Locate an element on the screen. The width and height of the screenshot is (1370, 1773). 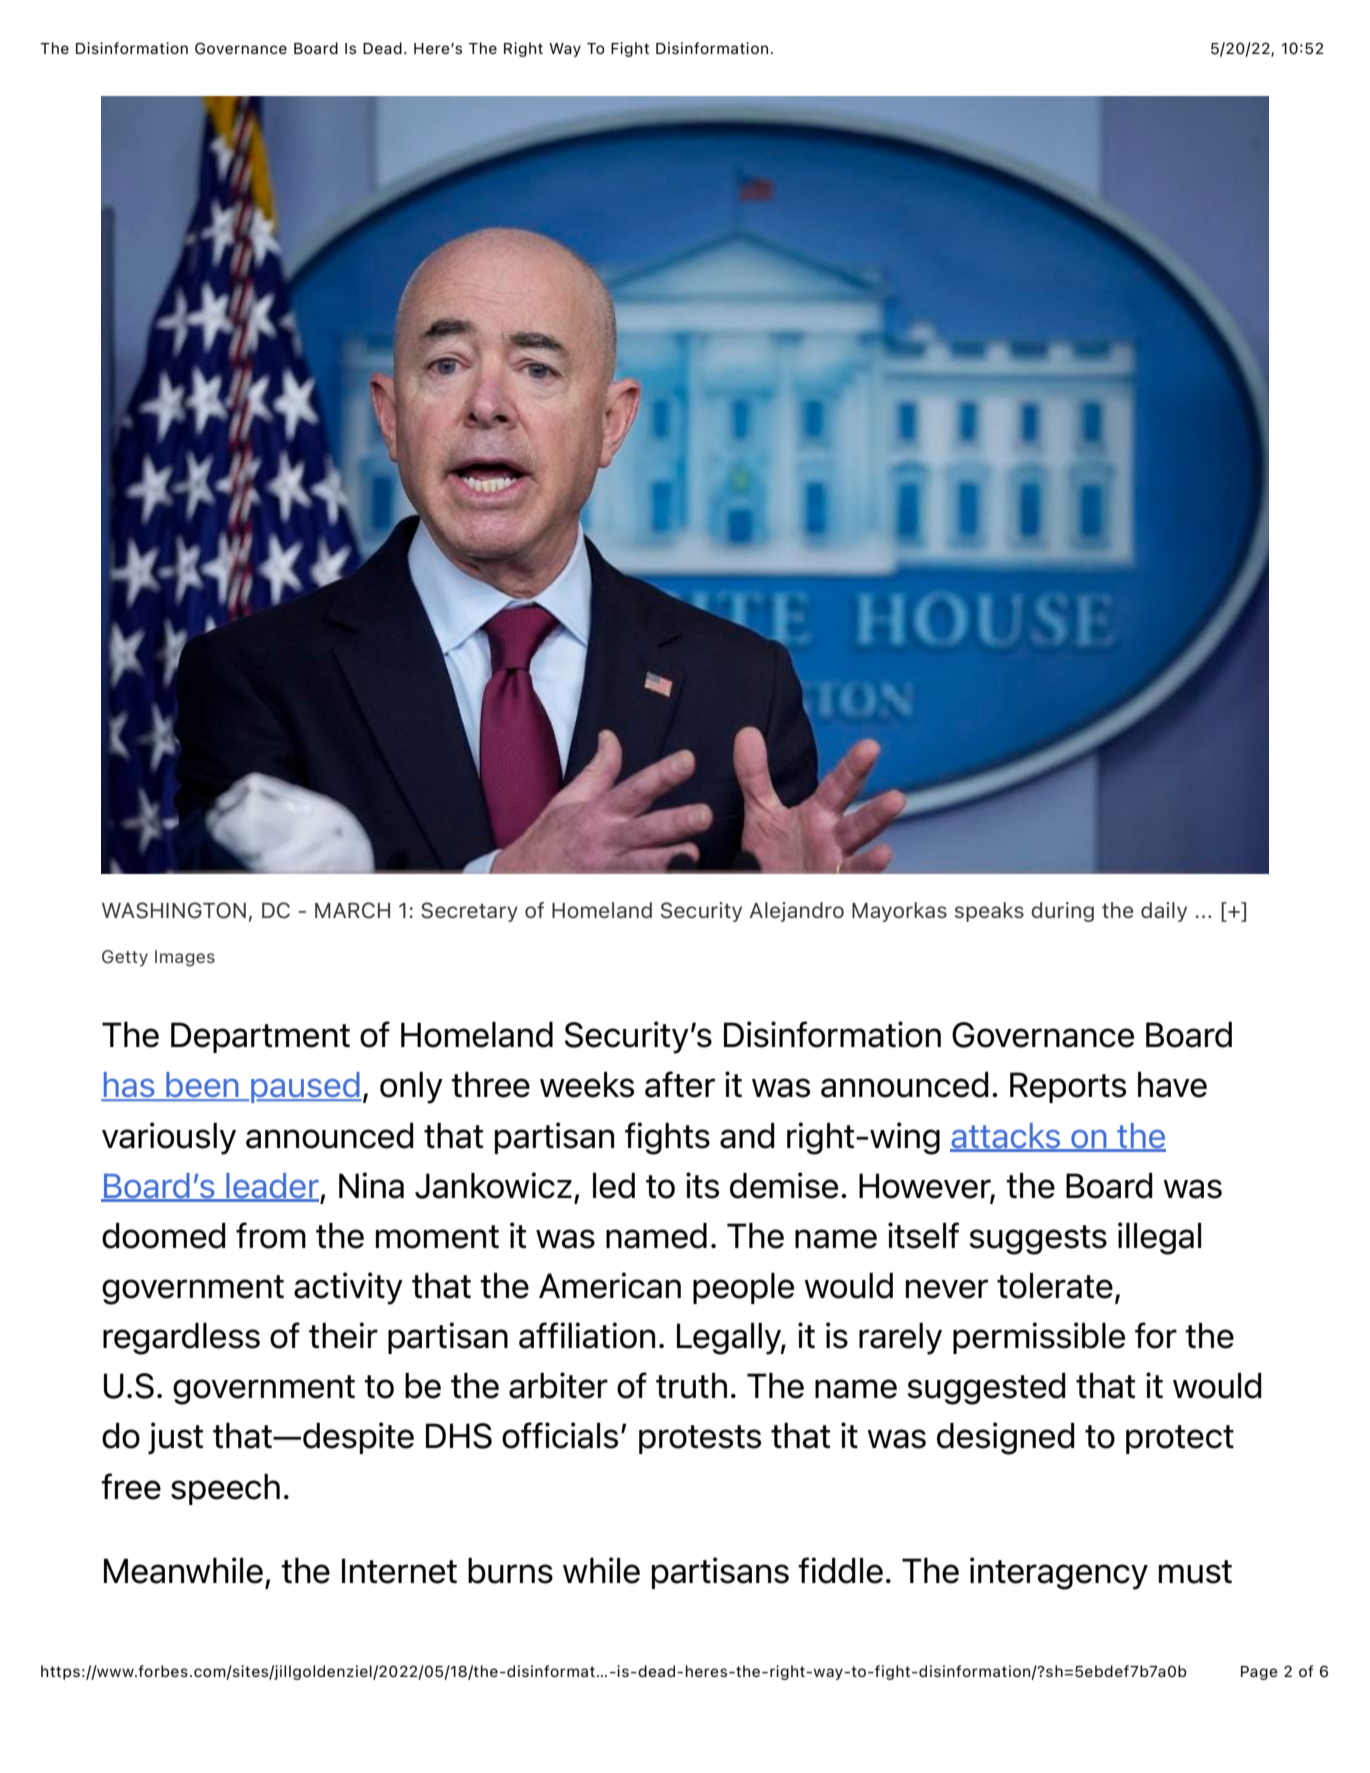
after is located at coordinates (680, 1084).
